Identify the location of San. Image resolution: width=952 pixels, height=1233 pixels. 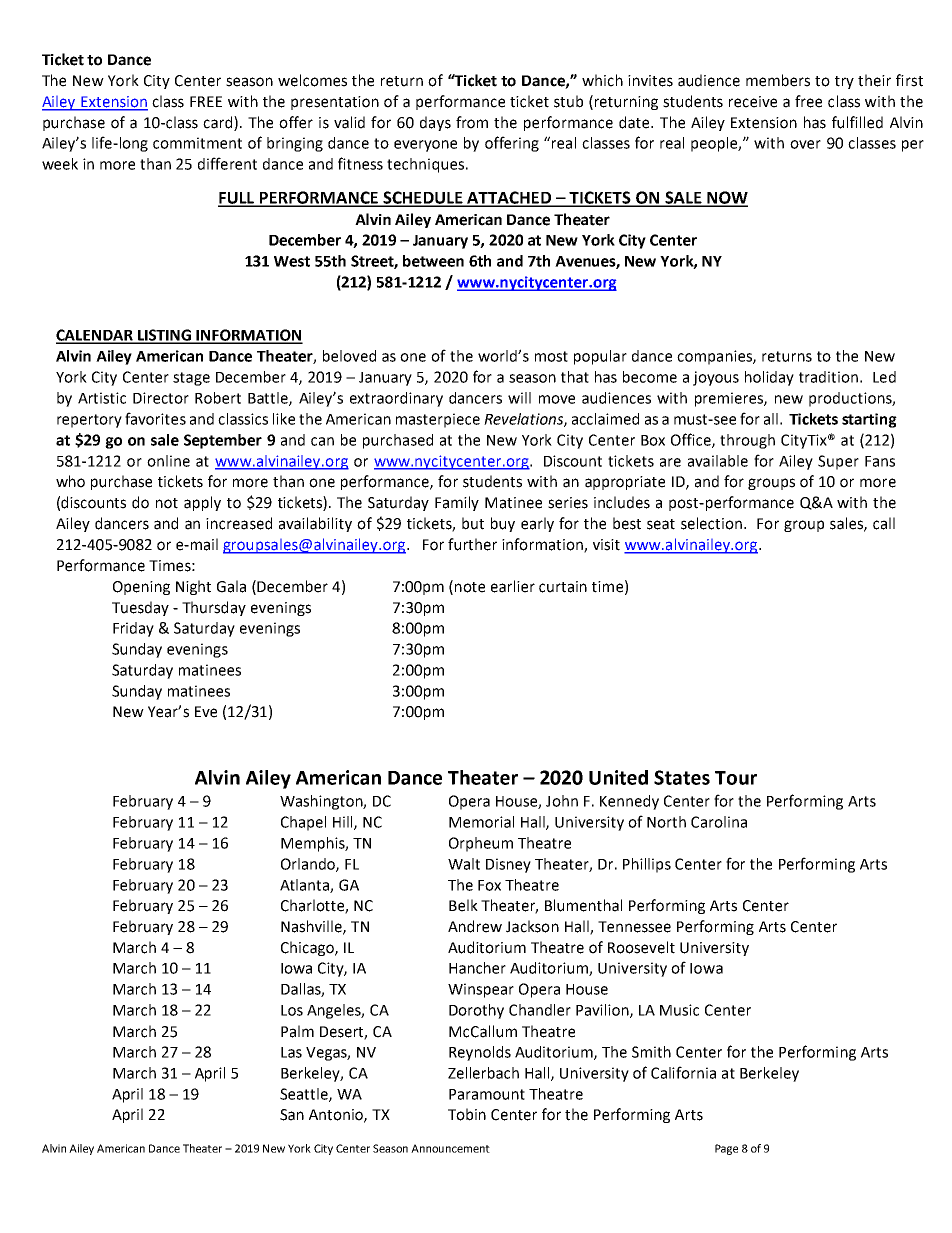
(292, 1115).
